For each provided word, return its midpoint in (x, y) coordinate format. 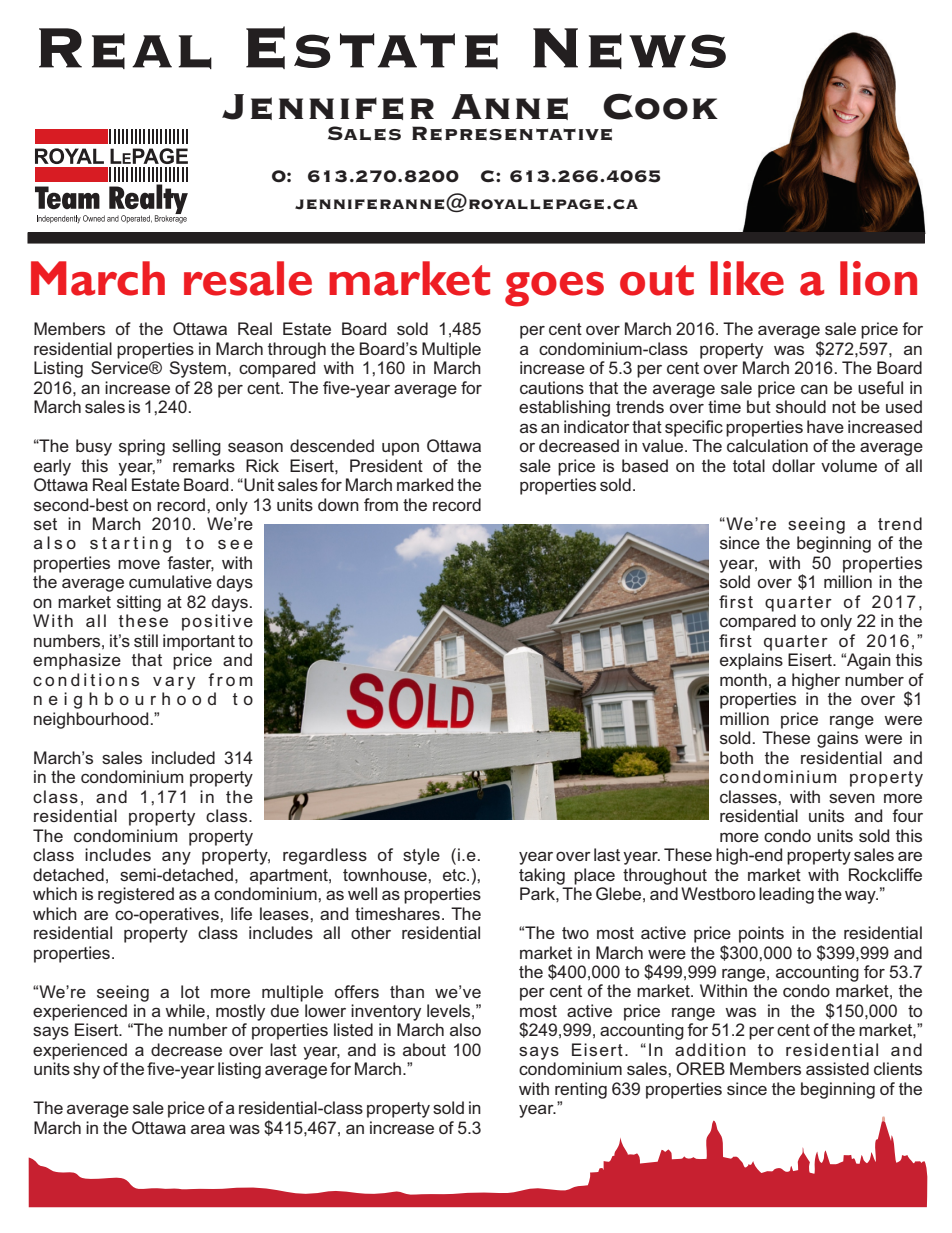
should (801, 406)
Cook (660, 106)
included (183, 757)
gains (837, 739)
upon (400, 449)
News (629, 48)
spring (142, 447)
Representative (512, 133)
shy (86, 1070)
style (421, 856)
